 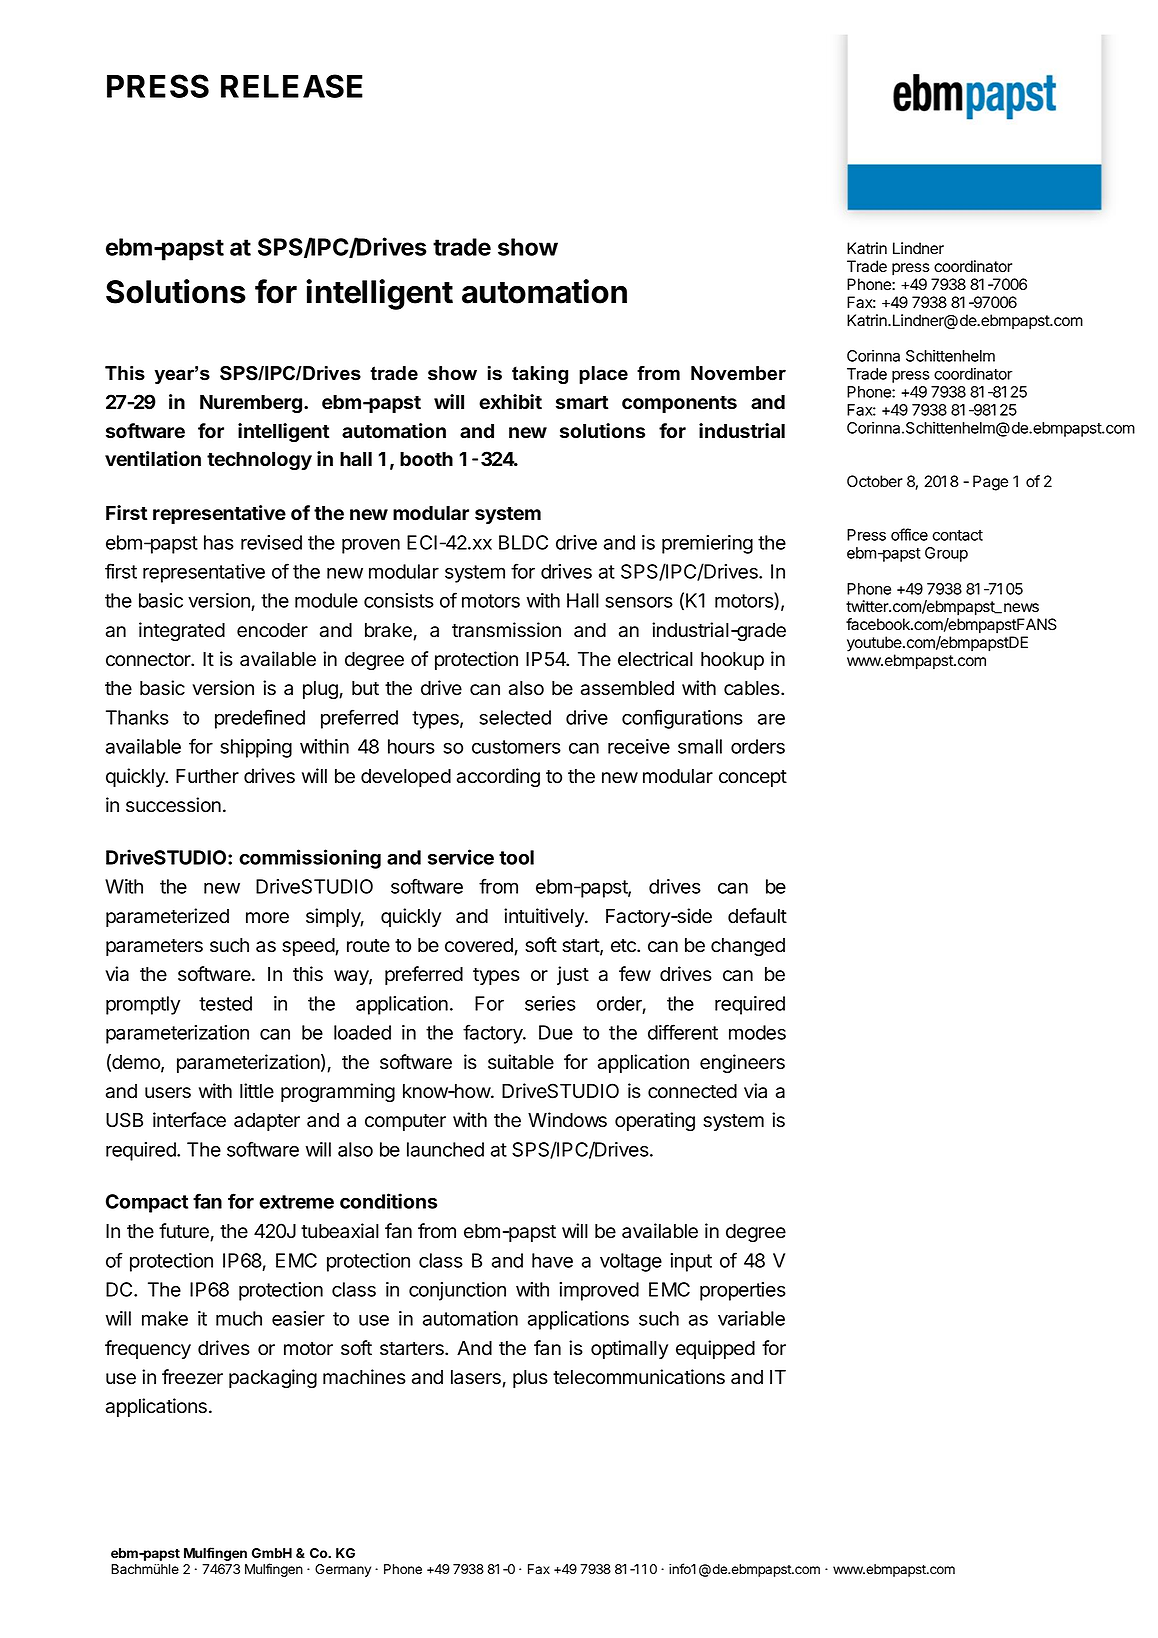 I want to click on concept, so click(x=753, y=778).
